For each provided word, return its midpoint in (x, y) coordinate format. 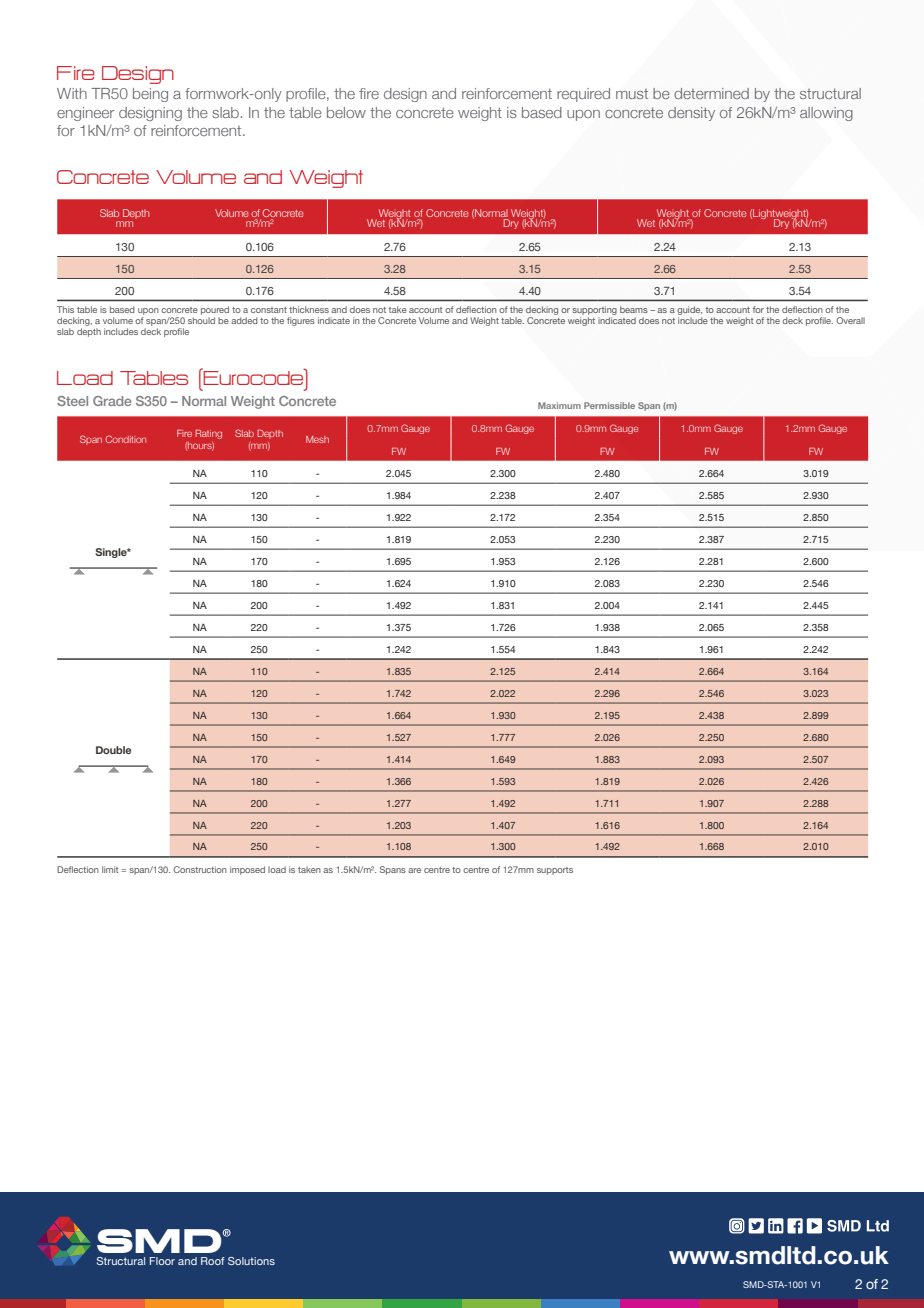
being (150, 95)
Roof (213, 1261)
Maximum (559, 405)
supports (555, 871)
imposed (247, 870)
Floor (162, 1261)
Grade (112, 401)
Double (114, 750)
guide (689, 310)
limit (110, 869)
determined (711, 93)
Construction (200, 869)
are (414, 870)
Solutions (251, 1261)
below (346, 112)
